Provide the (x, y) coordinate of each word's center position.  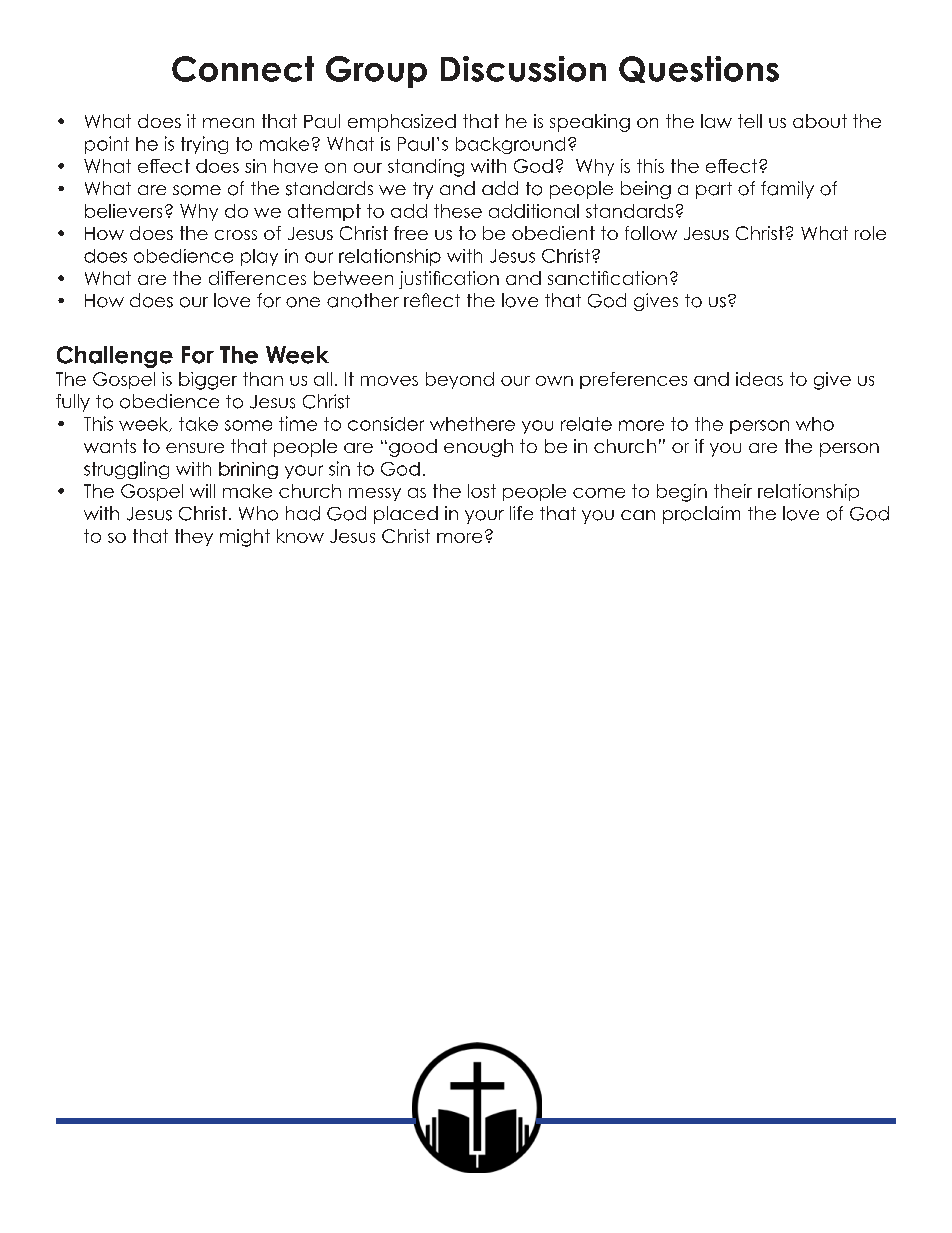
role (870, 233)
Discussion (523, 69)
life (521, 513)
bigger (208, 381)
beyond (460, 380)
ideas (759, 379)
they (194, 537)
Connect (243, 69)
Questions (699, 69)
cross (236, 235)
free (411, 233)
